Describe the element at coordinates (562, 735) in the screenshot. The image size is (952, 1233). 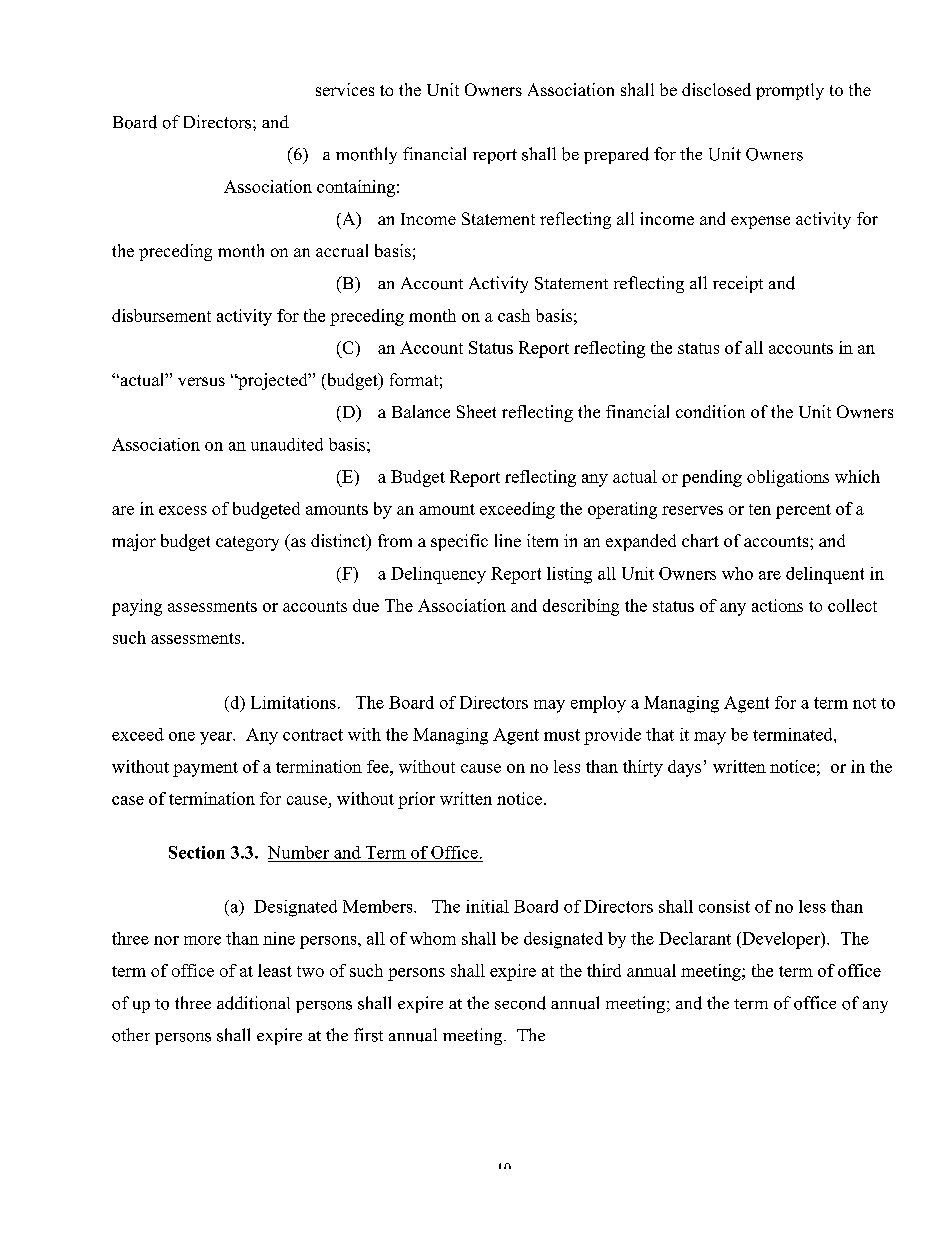
I see `must` at that location.
